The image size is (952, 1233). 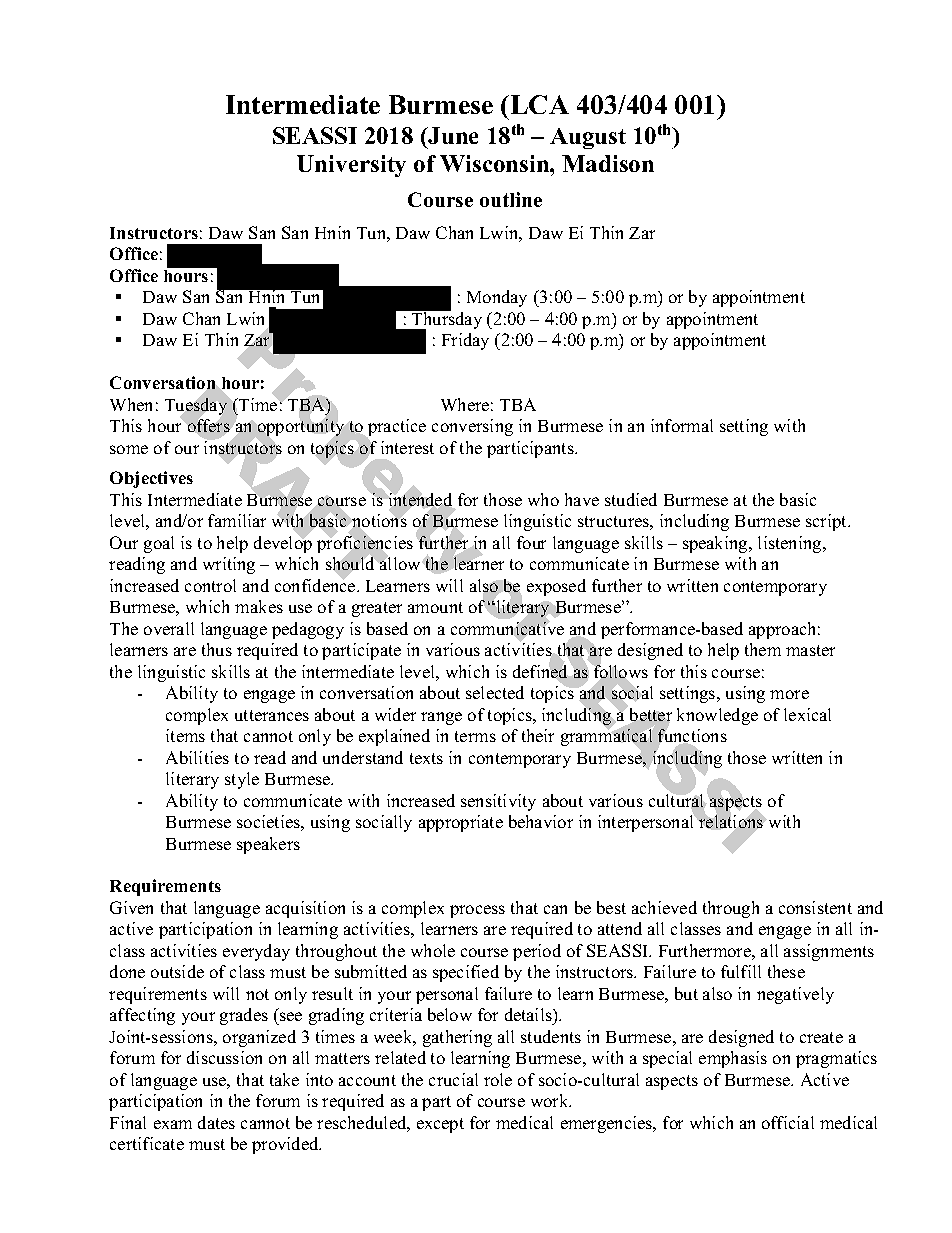 I want to click on dates, so click(x=216, y=1122).
